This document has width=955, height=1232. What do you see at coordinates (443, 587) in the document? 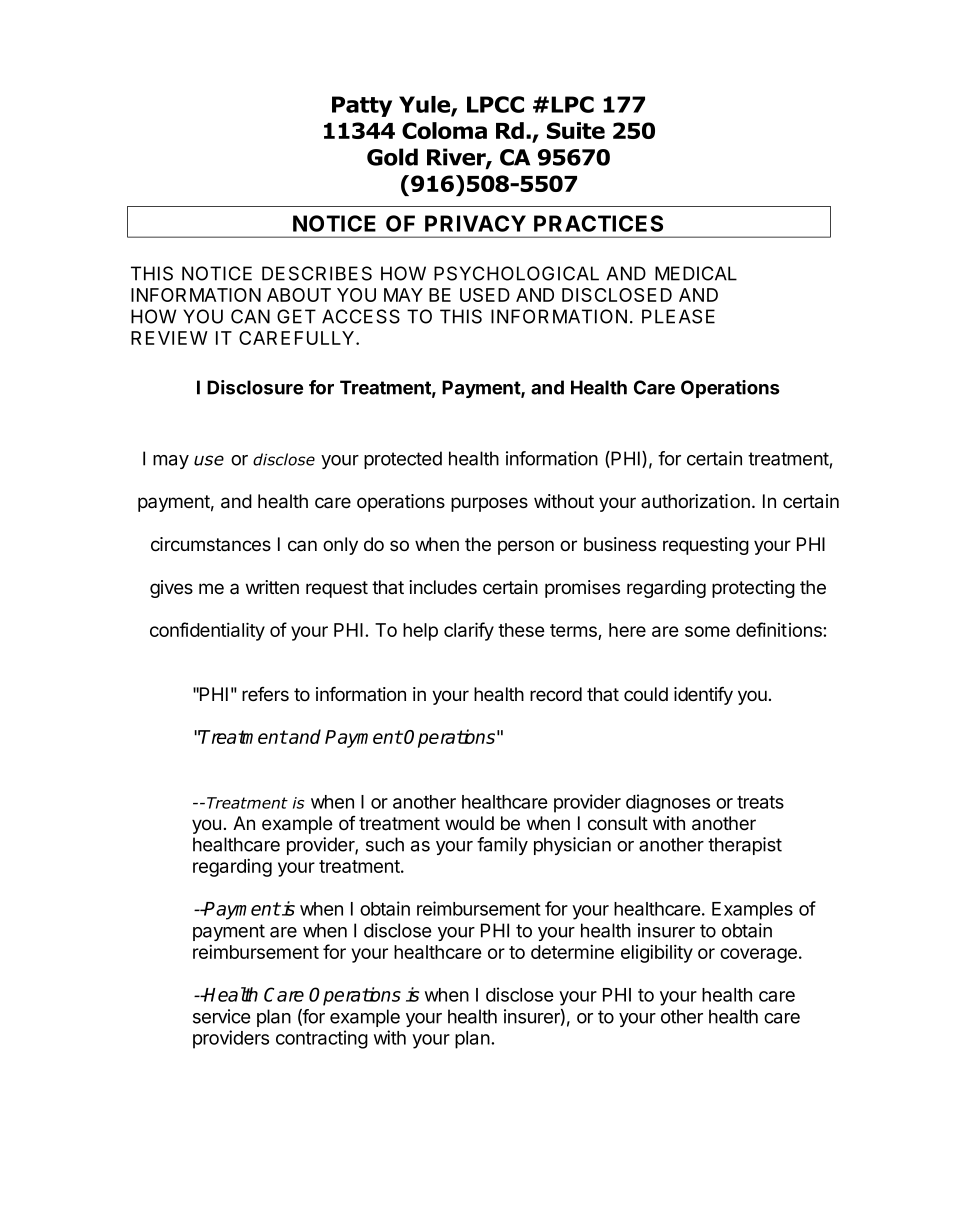
I see `includes` at bounding box center [443, 587].
